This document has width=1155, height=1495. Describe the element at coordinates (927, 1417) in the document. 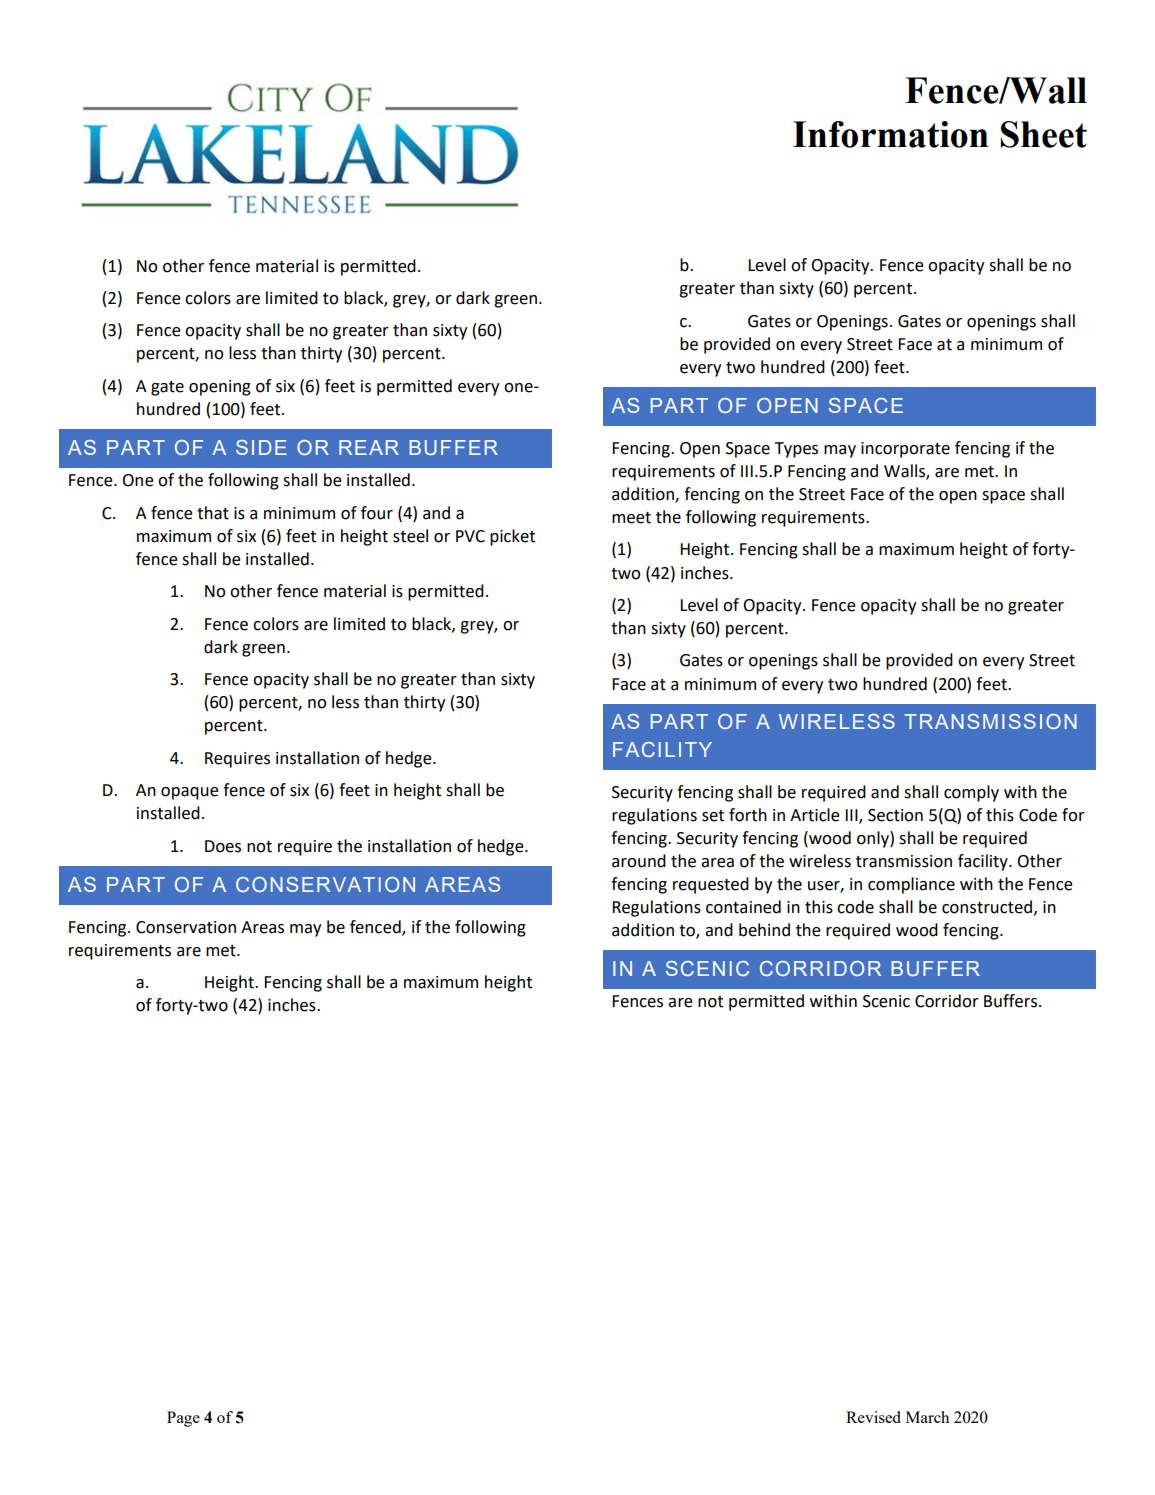

I see `March` at that location.
